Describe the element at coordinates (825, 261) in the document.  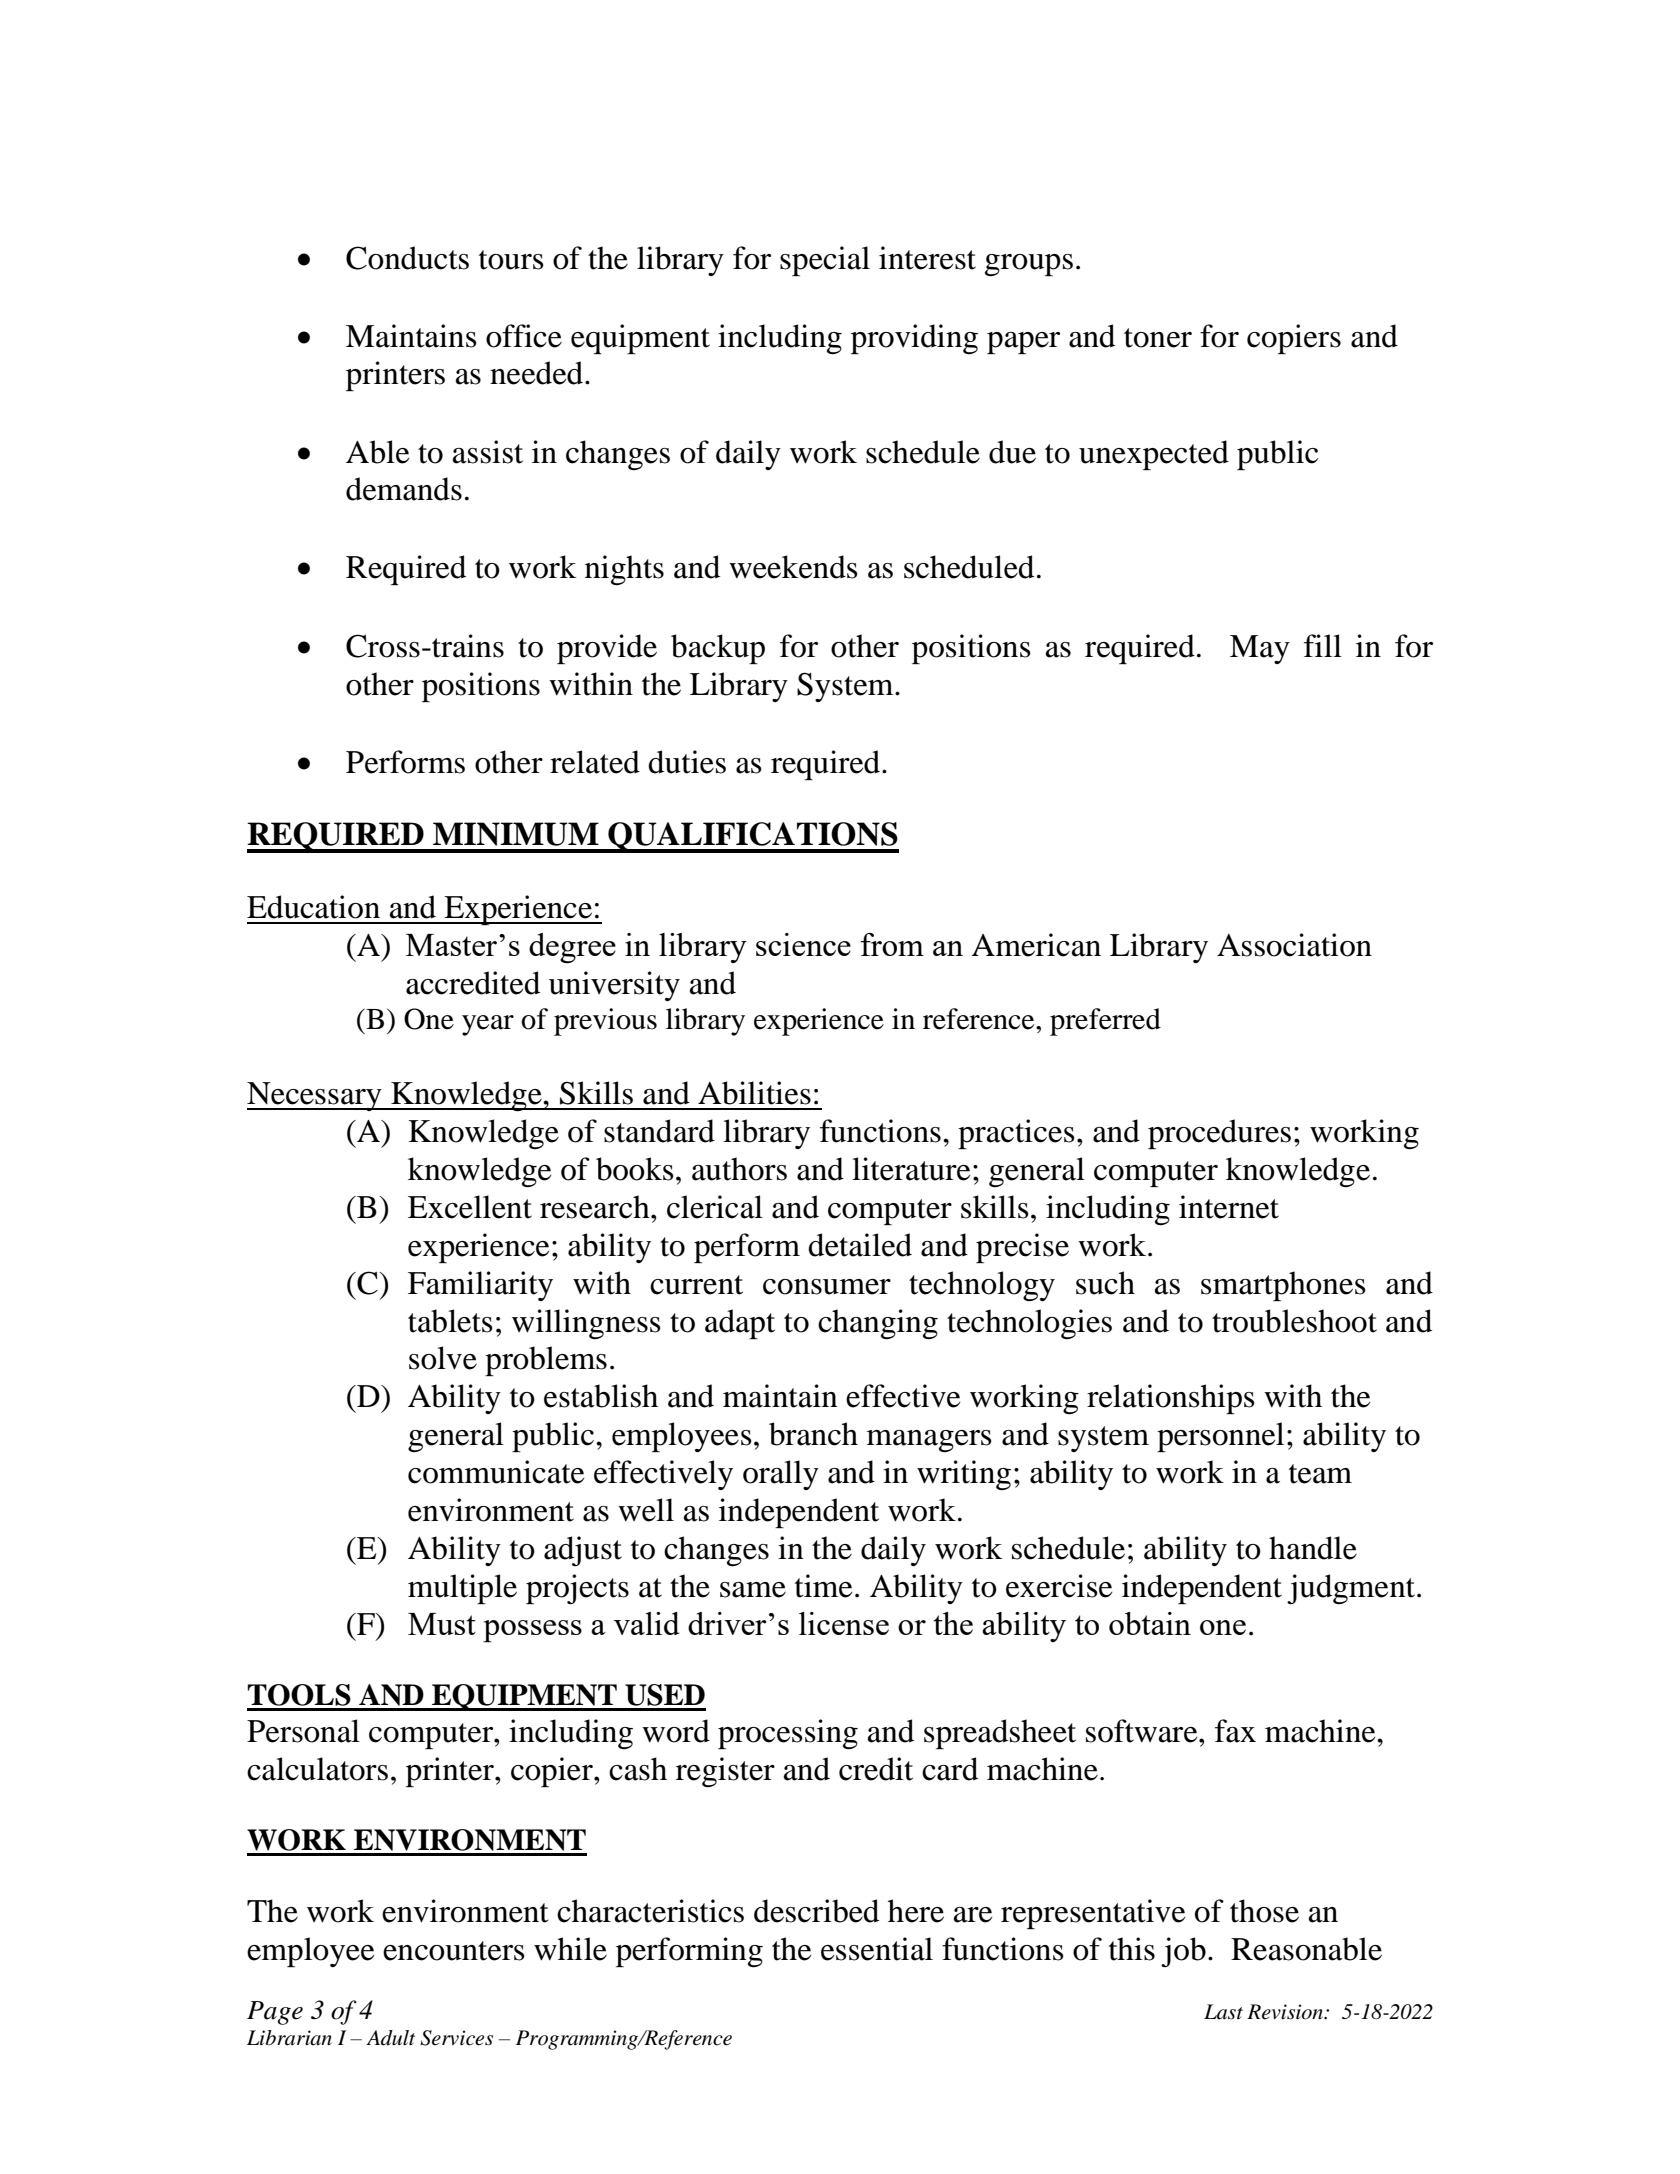
I see `special` at that location.
